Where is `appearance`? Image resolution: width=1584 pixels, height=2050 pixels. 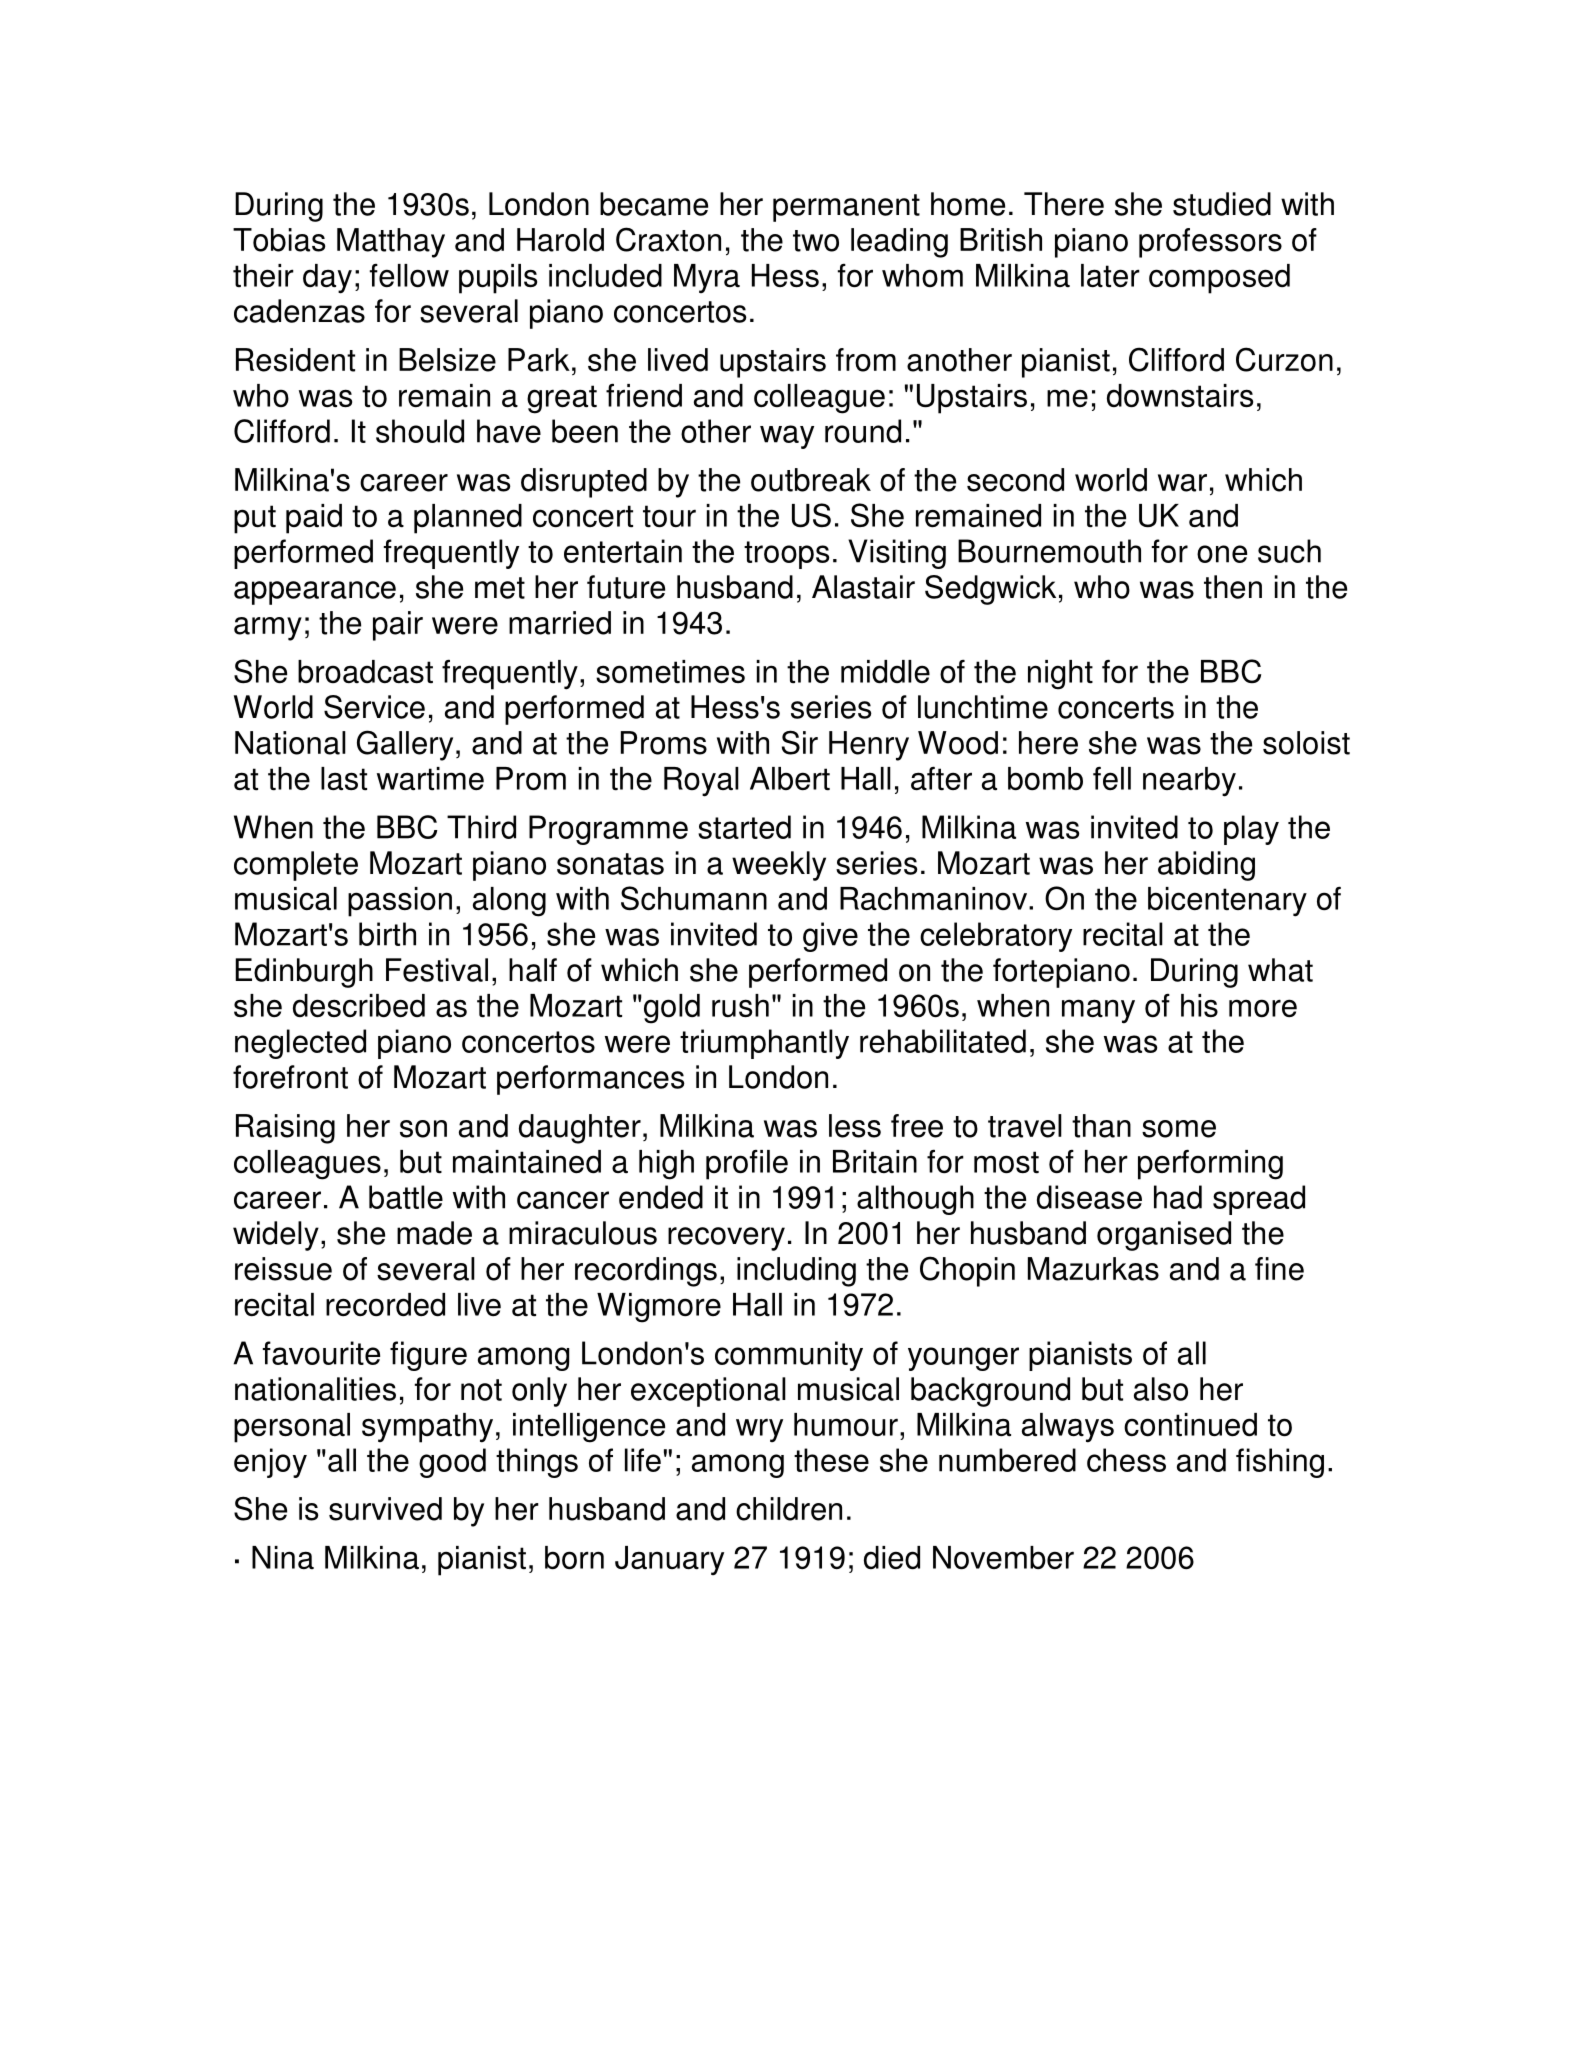 appearance is located at coordinates (315, 593).
